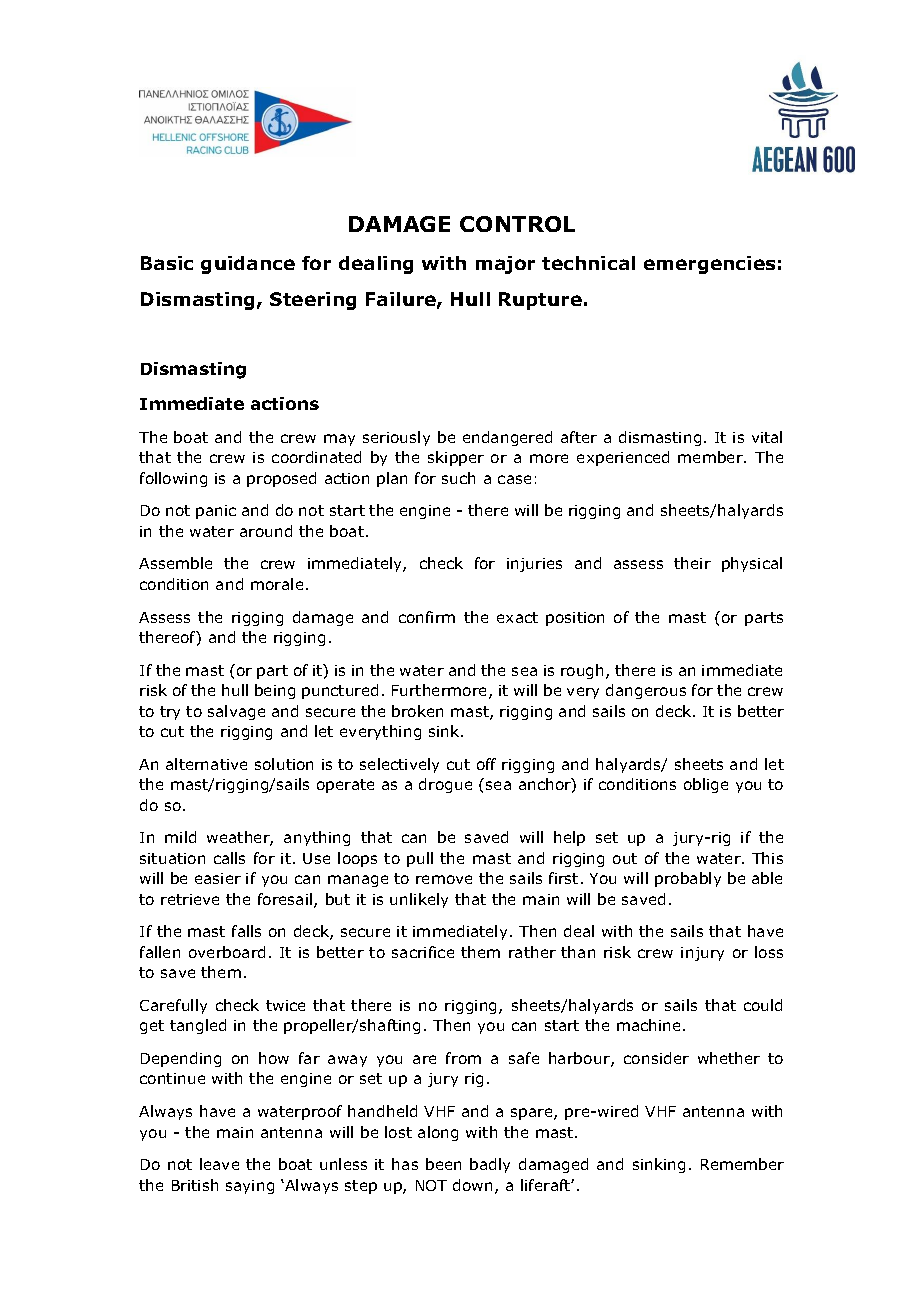 The height and width of the page is (1308, 924). Describe the element at coordinates (458, 478) in the page. I see `such` at that location.
